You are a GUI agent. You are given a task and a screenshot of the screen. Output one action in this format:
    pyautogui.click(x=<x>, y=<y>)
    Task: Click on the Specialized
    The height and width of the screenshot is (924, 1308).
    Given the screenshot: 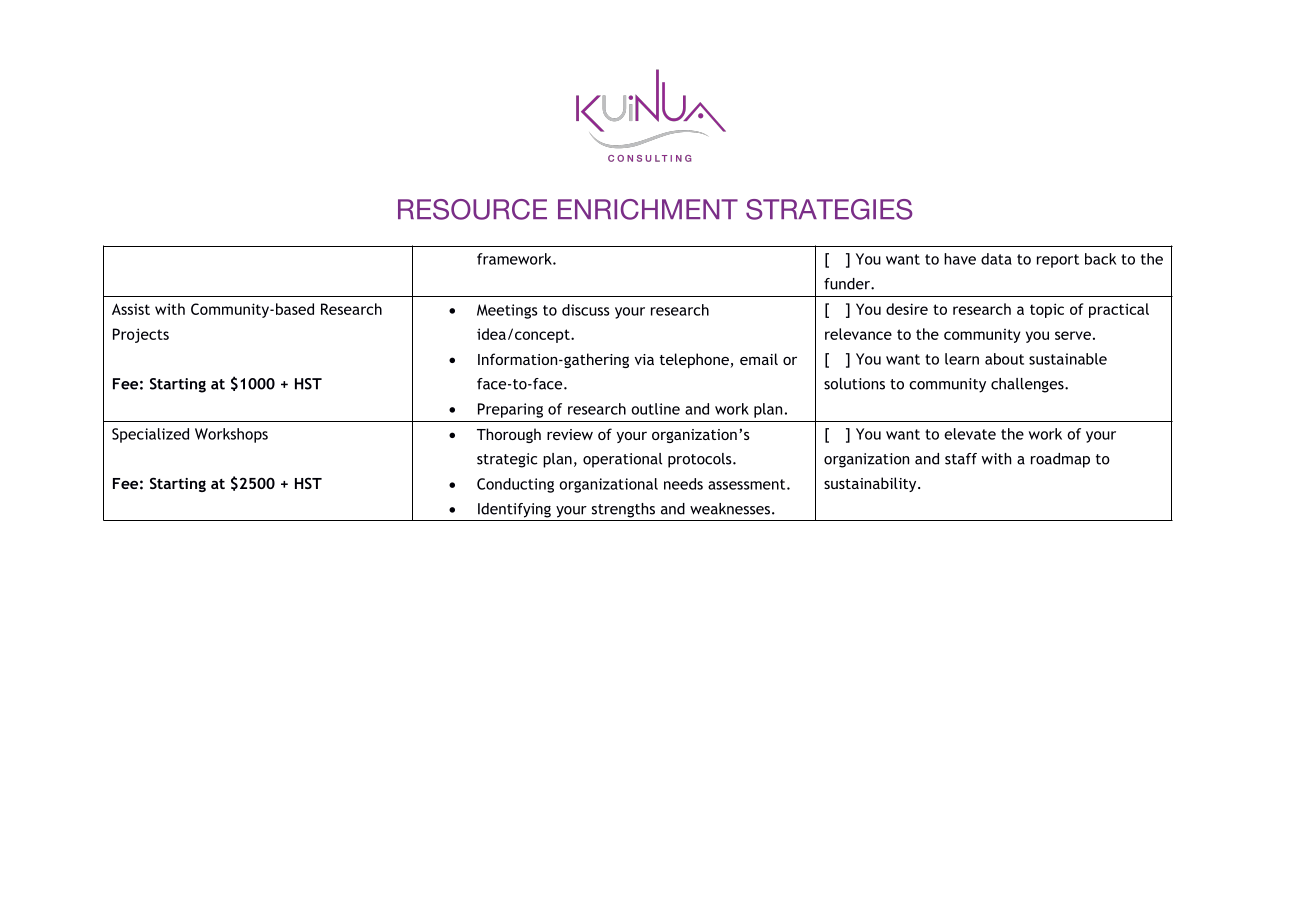 What is the action you would take?
    pyautogui.click(x=150, y=435)
